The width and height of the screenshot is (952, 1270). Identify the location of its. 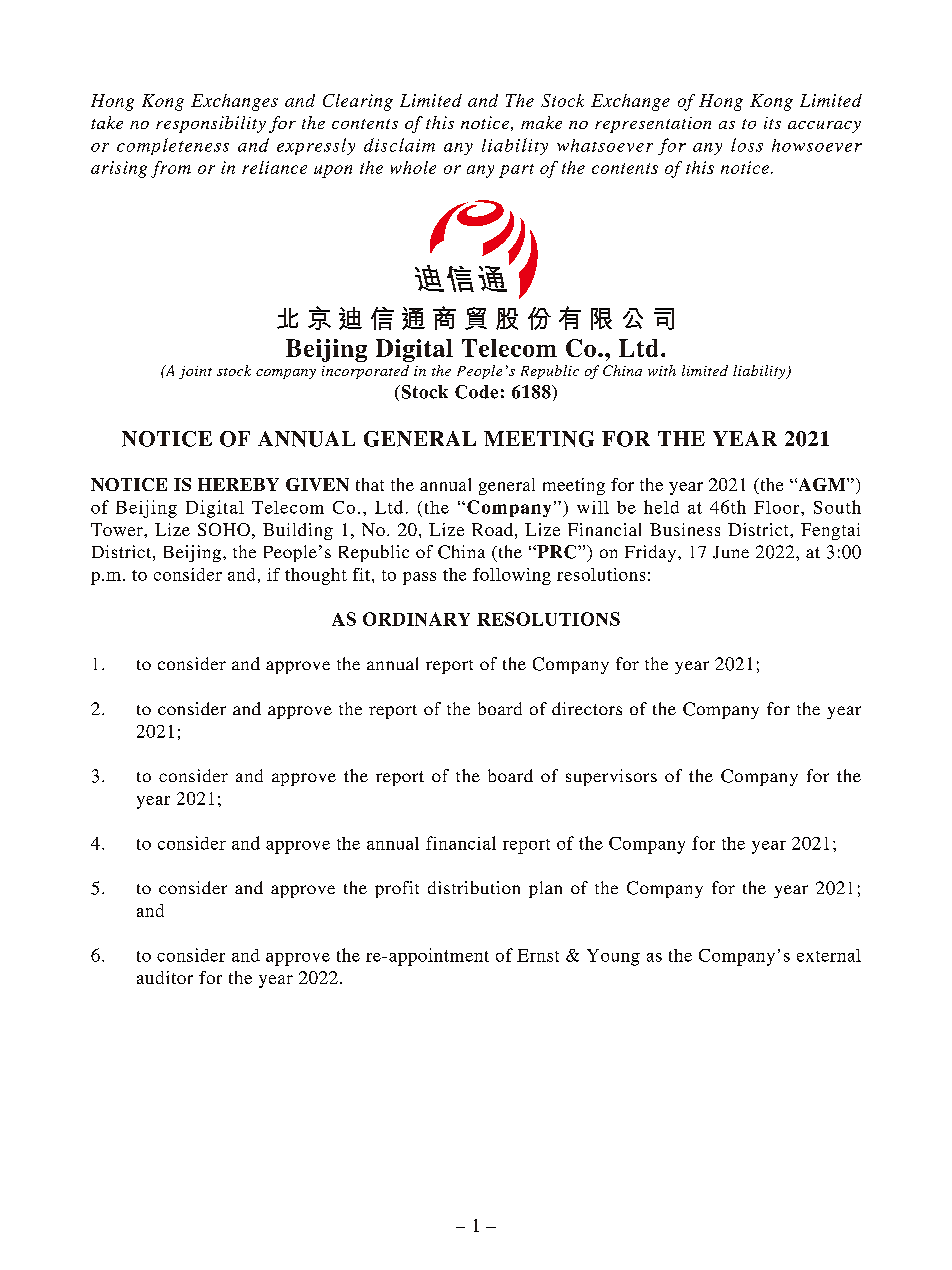
(772, 123).
